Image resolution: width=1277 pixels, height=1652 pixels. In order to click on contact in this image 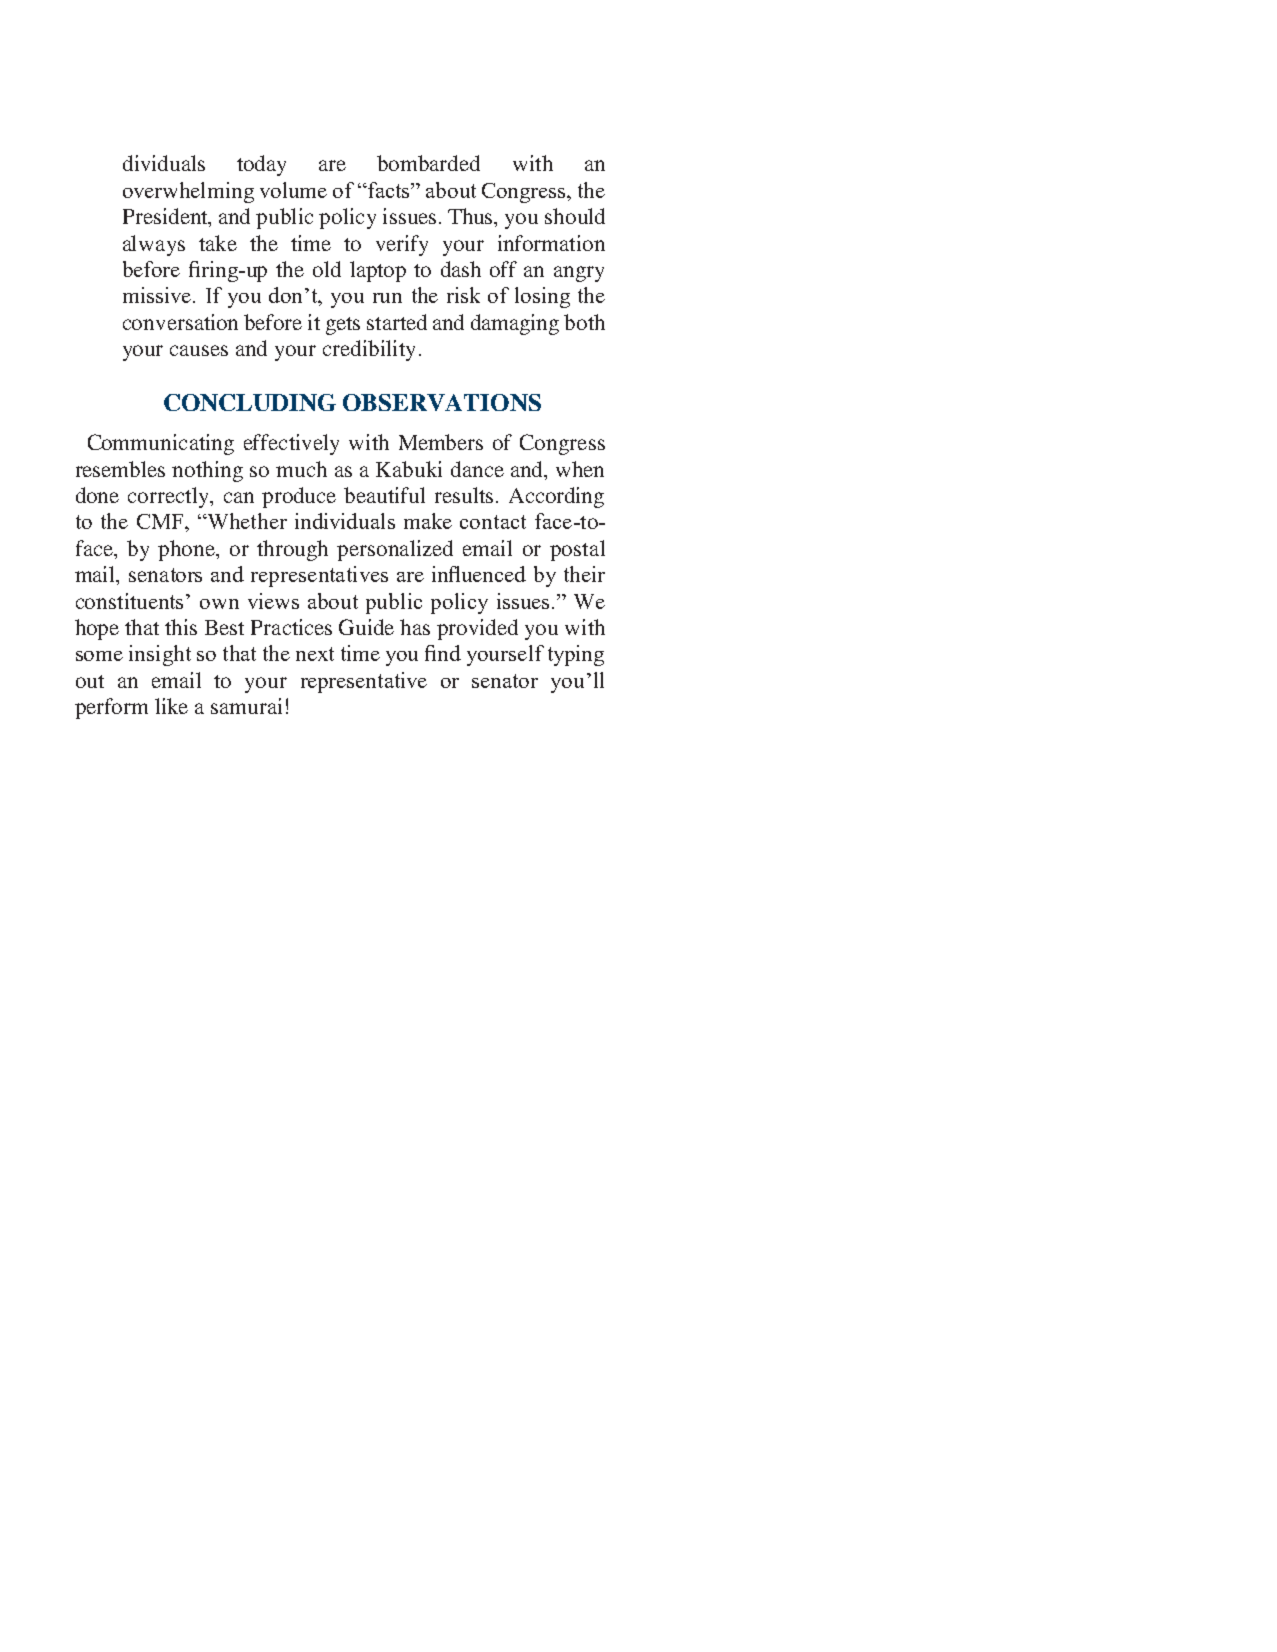, I will do `click(493, 522)`.
